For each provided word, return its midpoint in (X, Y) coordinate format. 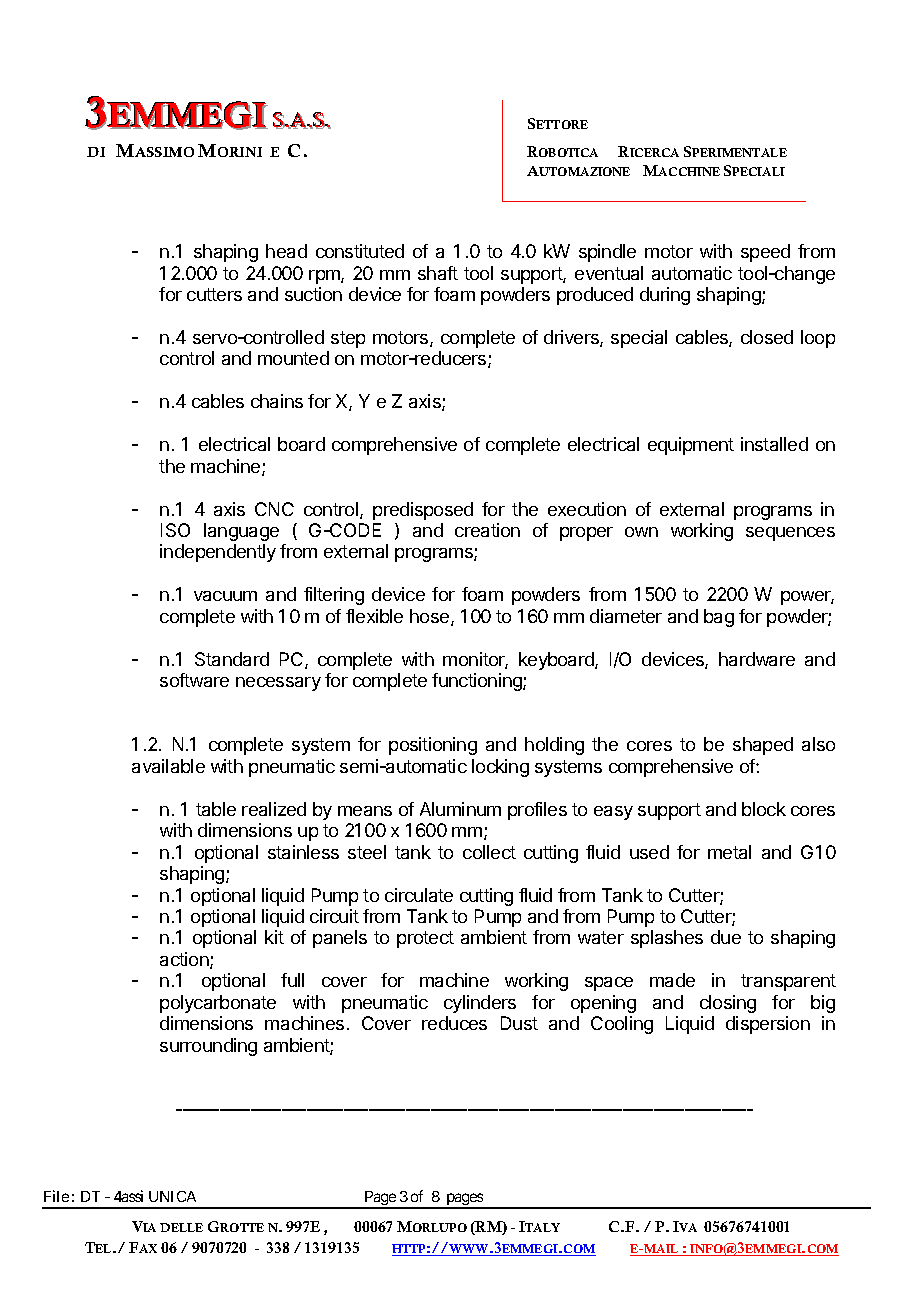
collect (489, 852)
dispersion (768, 1025)
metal (729, 852)
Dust (519, 1023)
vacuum (225, 596)
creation (487, 530)
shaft (438, 273)
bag (719, 618)
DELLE (181, 1227)
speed (765, 253)
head (286, 251)
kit (274, 937)
